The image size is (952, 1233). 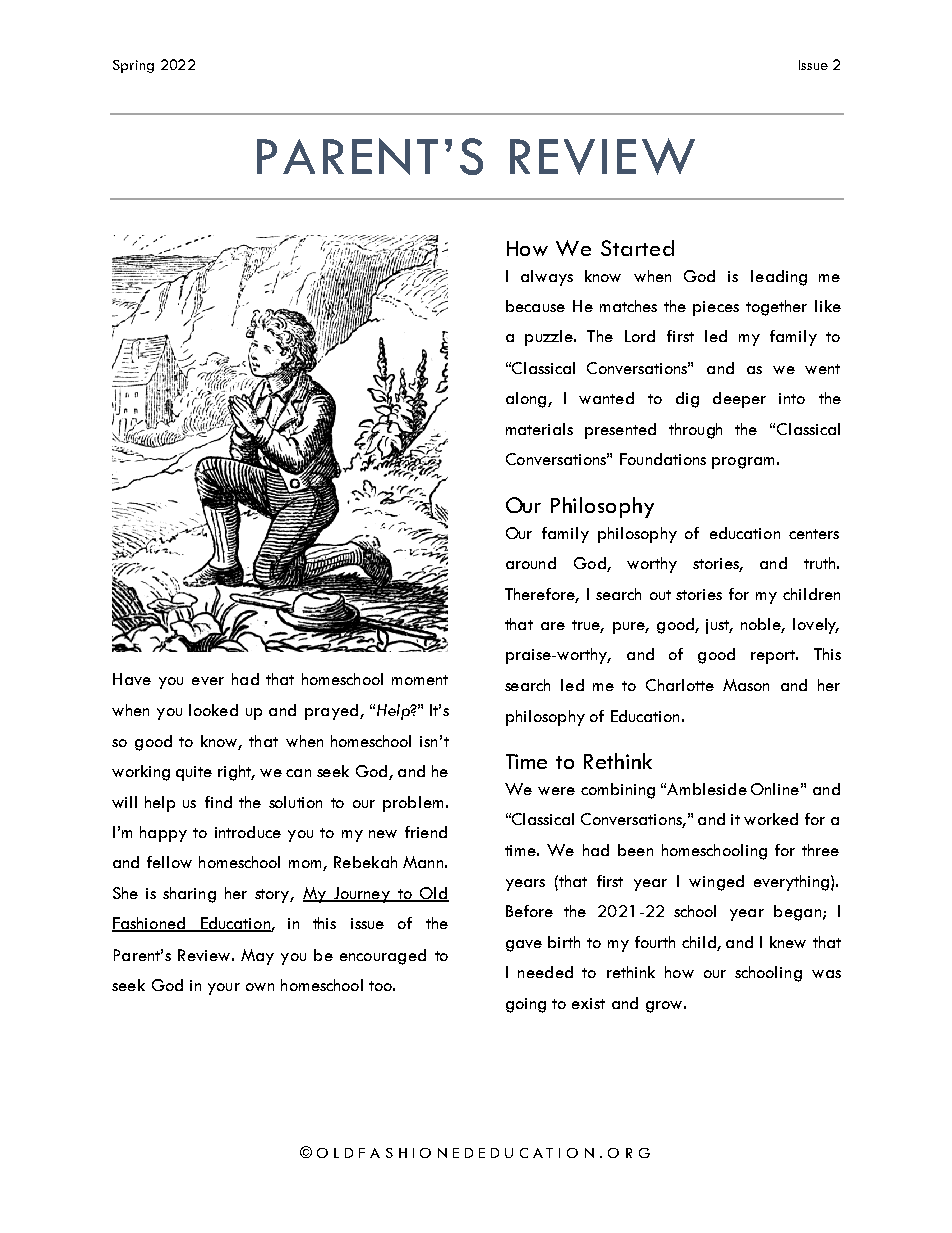 What do you see at coordinates (526, 1005) in the screenshot?
I see `going` at bounding box center [526, 1005].
